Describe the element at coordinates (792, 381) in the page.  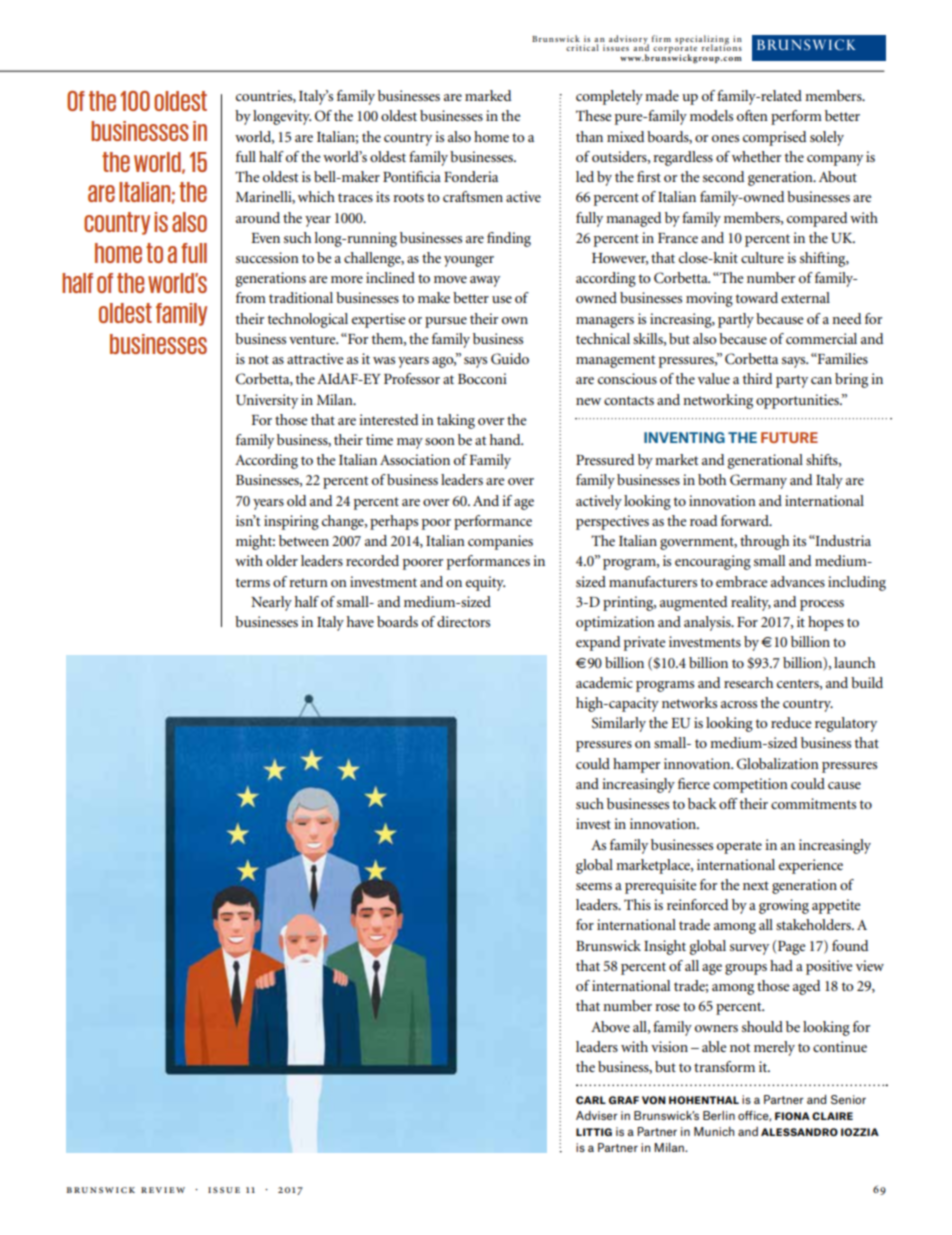
I see `party` at that location.
